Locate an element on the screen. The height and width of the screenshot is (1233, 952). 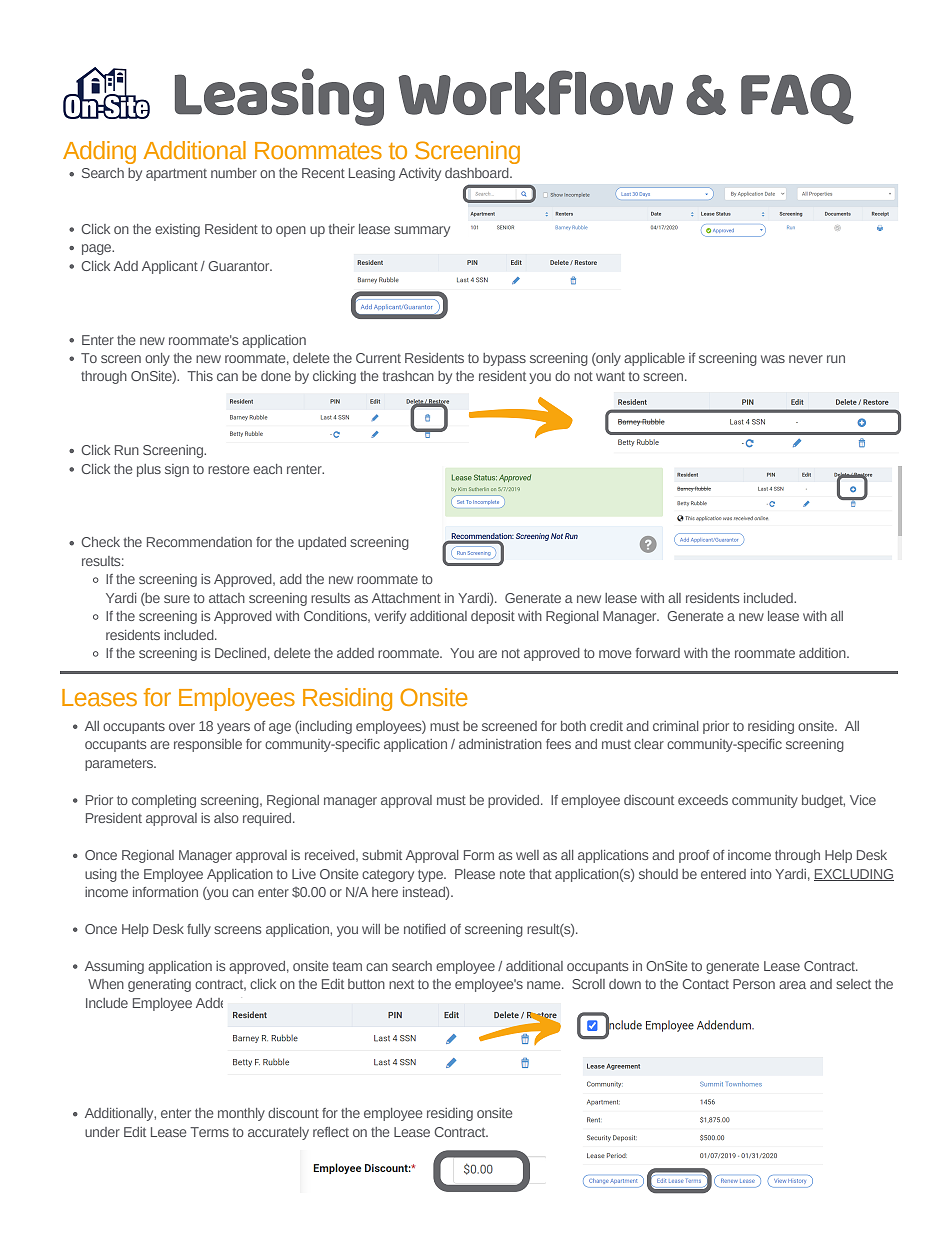
sure is located at coordinates (177, 599).
